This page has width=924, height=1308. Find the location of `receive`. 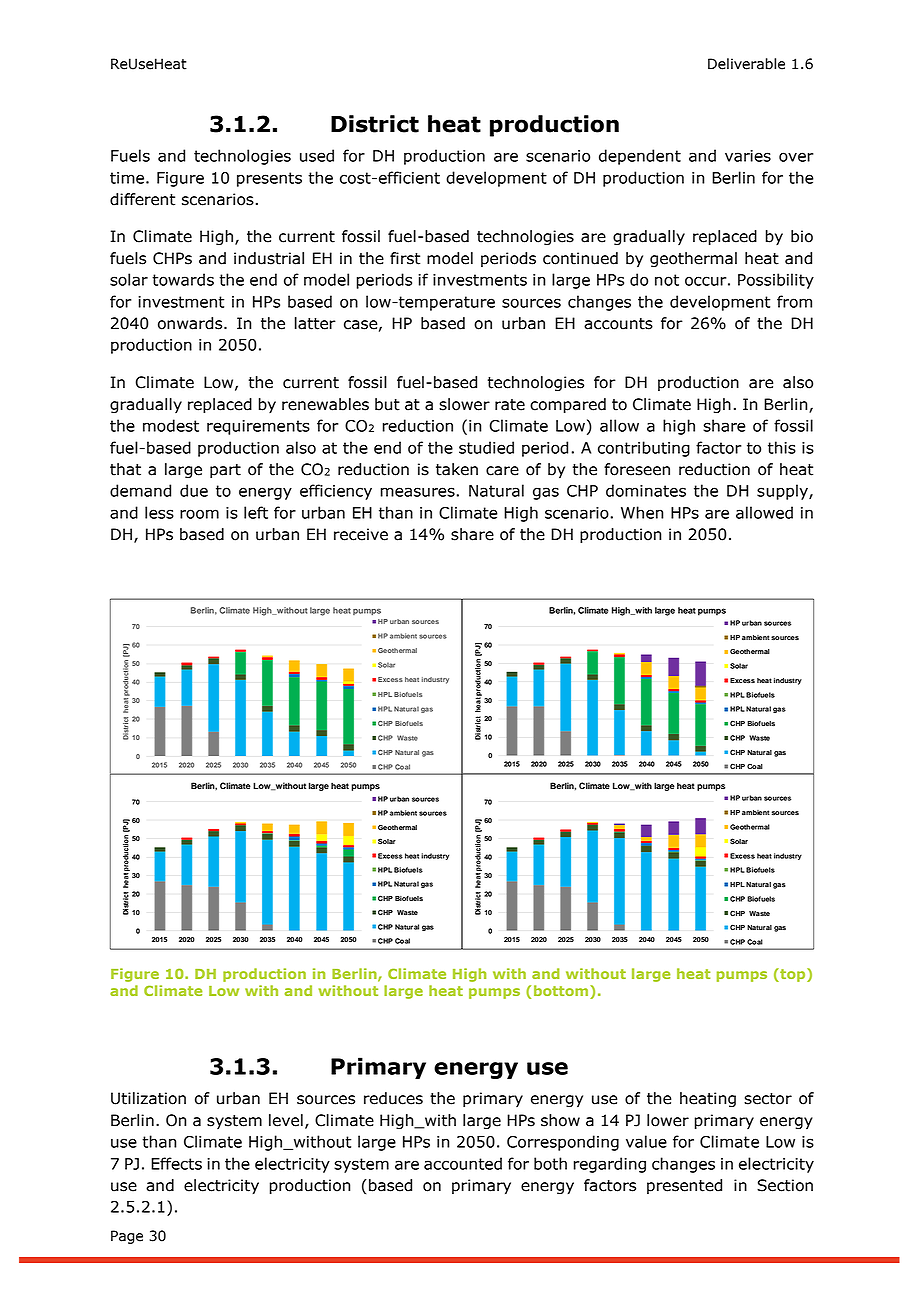

receive is located at coordinates (361, 534).
